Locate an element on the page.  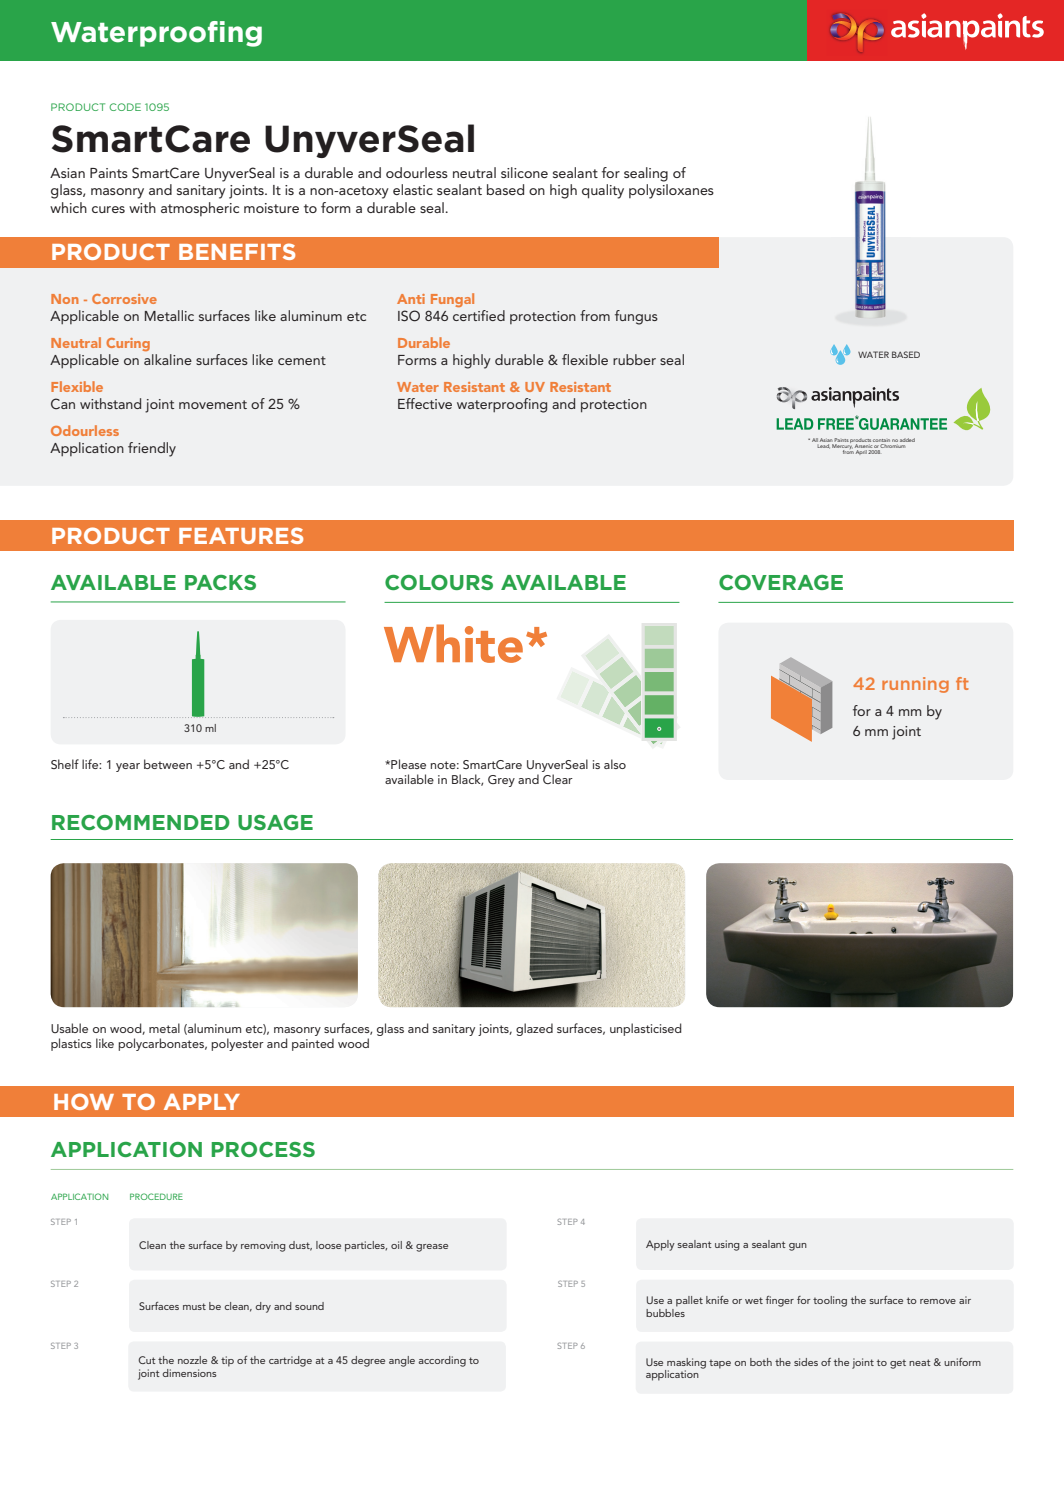
contain is located at coordinates (881, 440).
